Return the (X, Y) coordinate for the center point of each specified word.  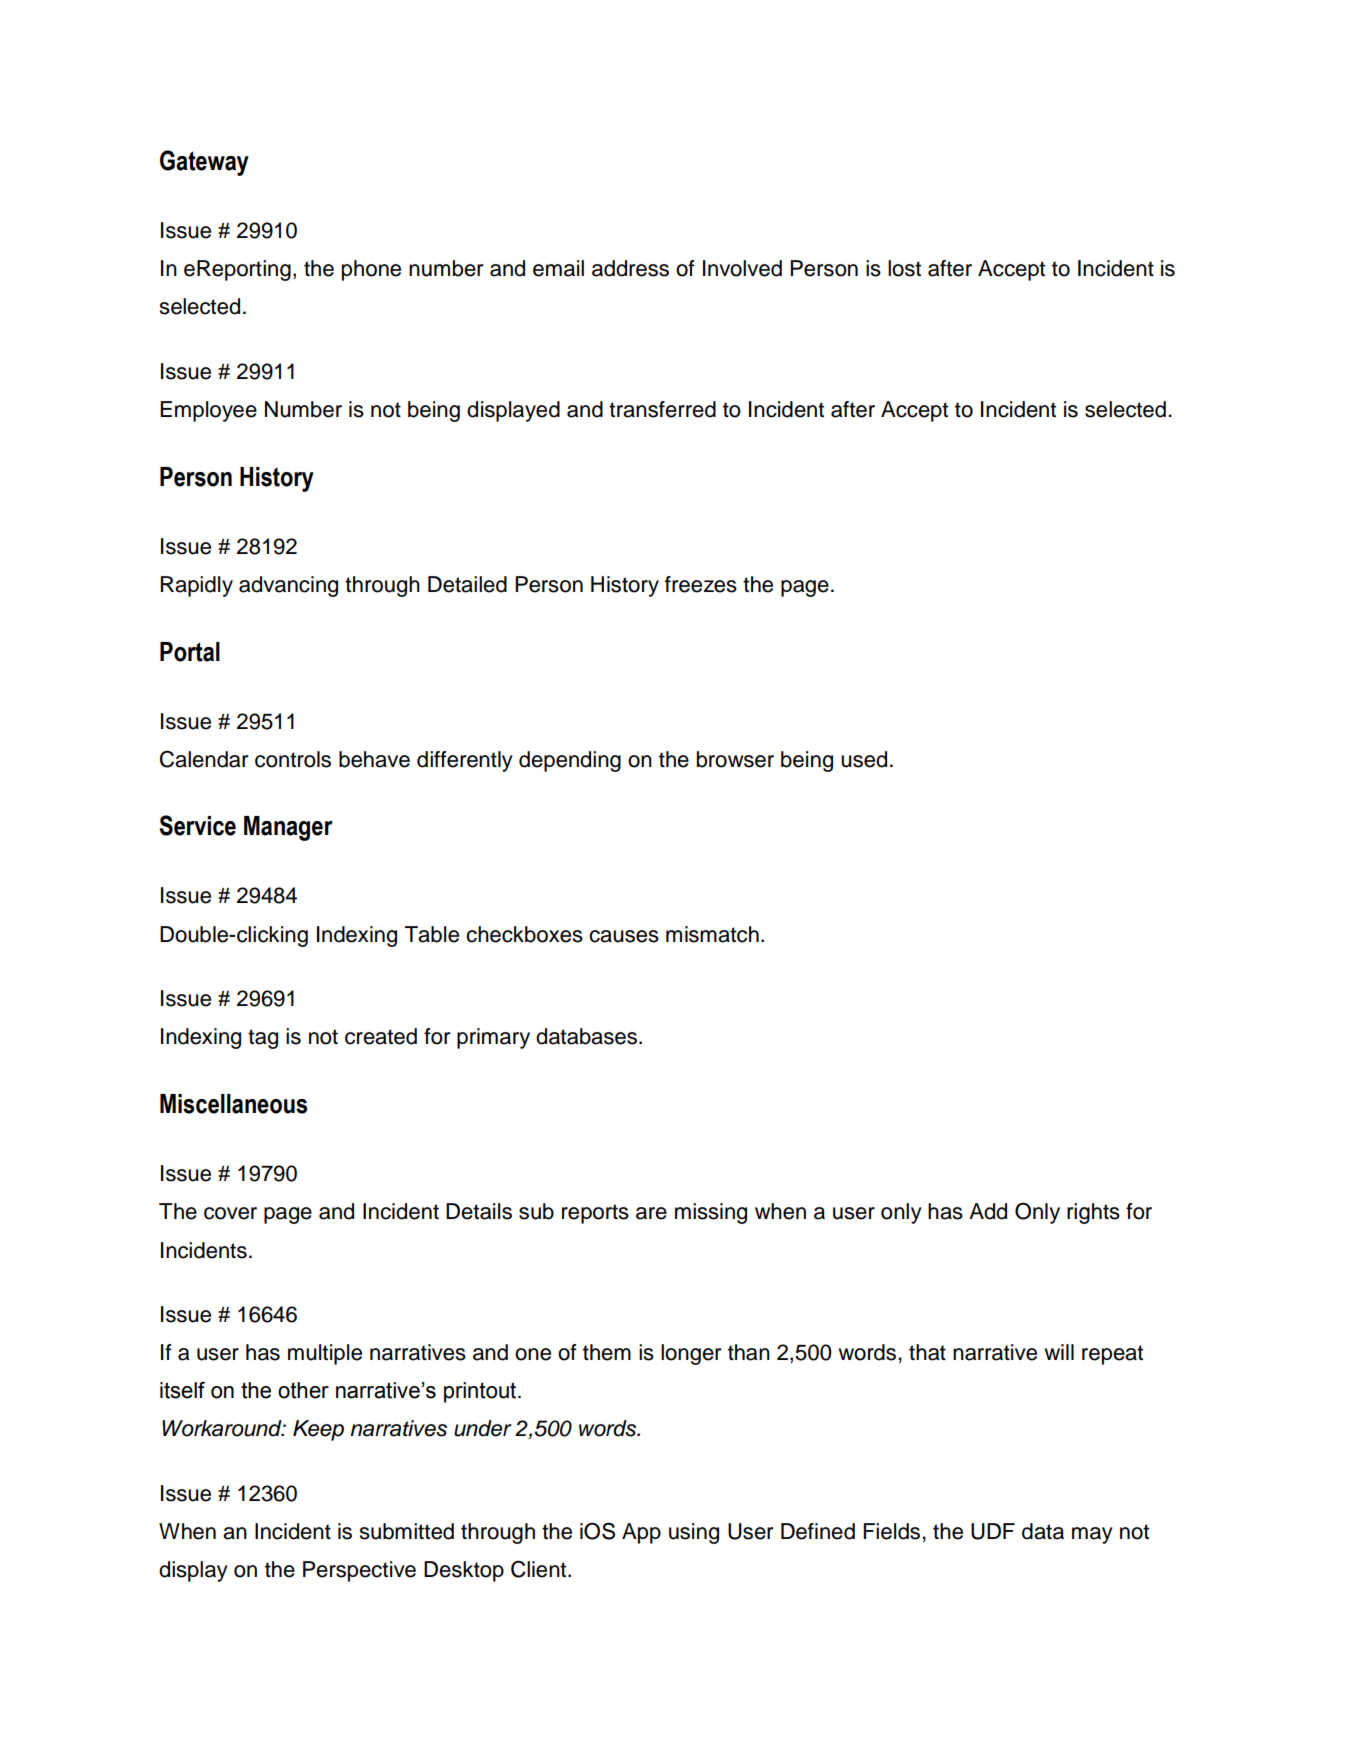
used (864, 759)
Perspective (359, 1571)
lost (904, 268)
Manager (288, 828)
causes (624, 936)
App (641, 1533)
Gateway (204, 163)
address (630, 268)
